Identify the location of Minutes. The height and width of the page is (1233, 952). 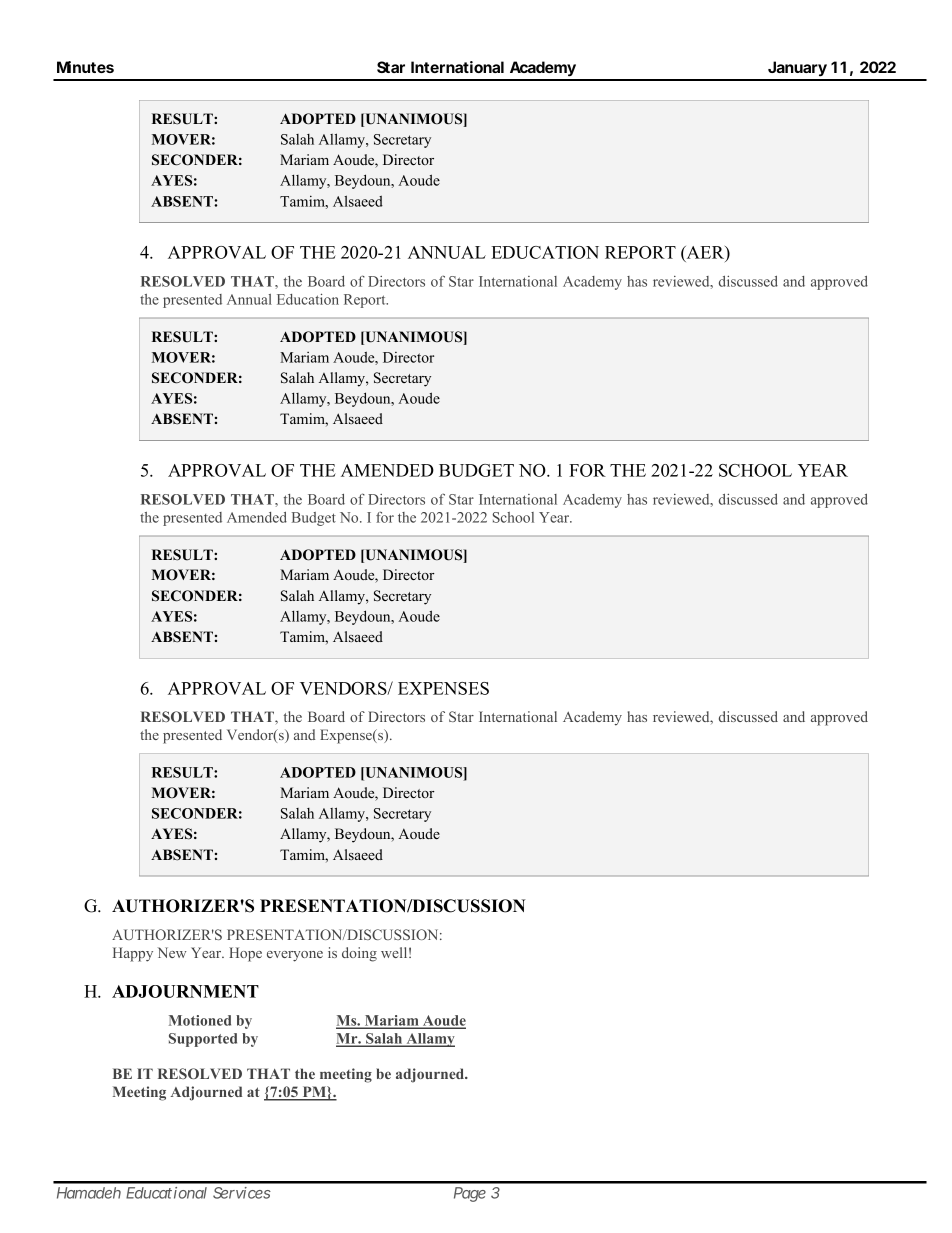
(85, 67).
